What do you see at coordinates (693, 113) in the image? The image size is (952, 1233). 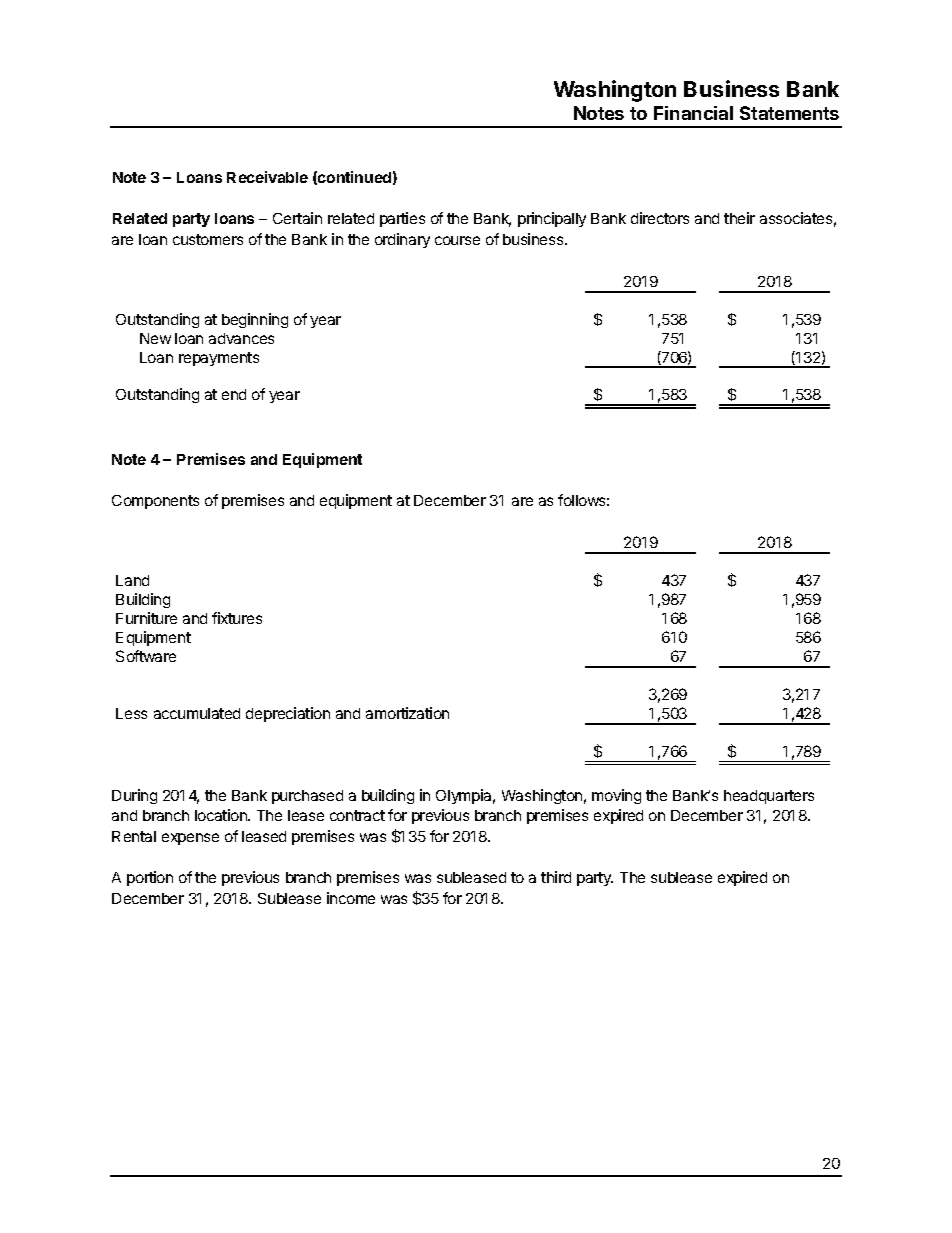 I see `Financial` at bounding box center [693, 113].
